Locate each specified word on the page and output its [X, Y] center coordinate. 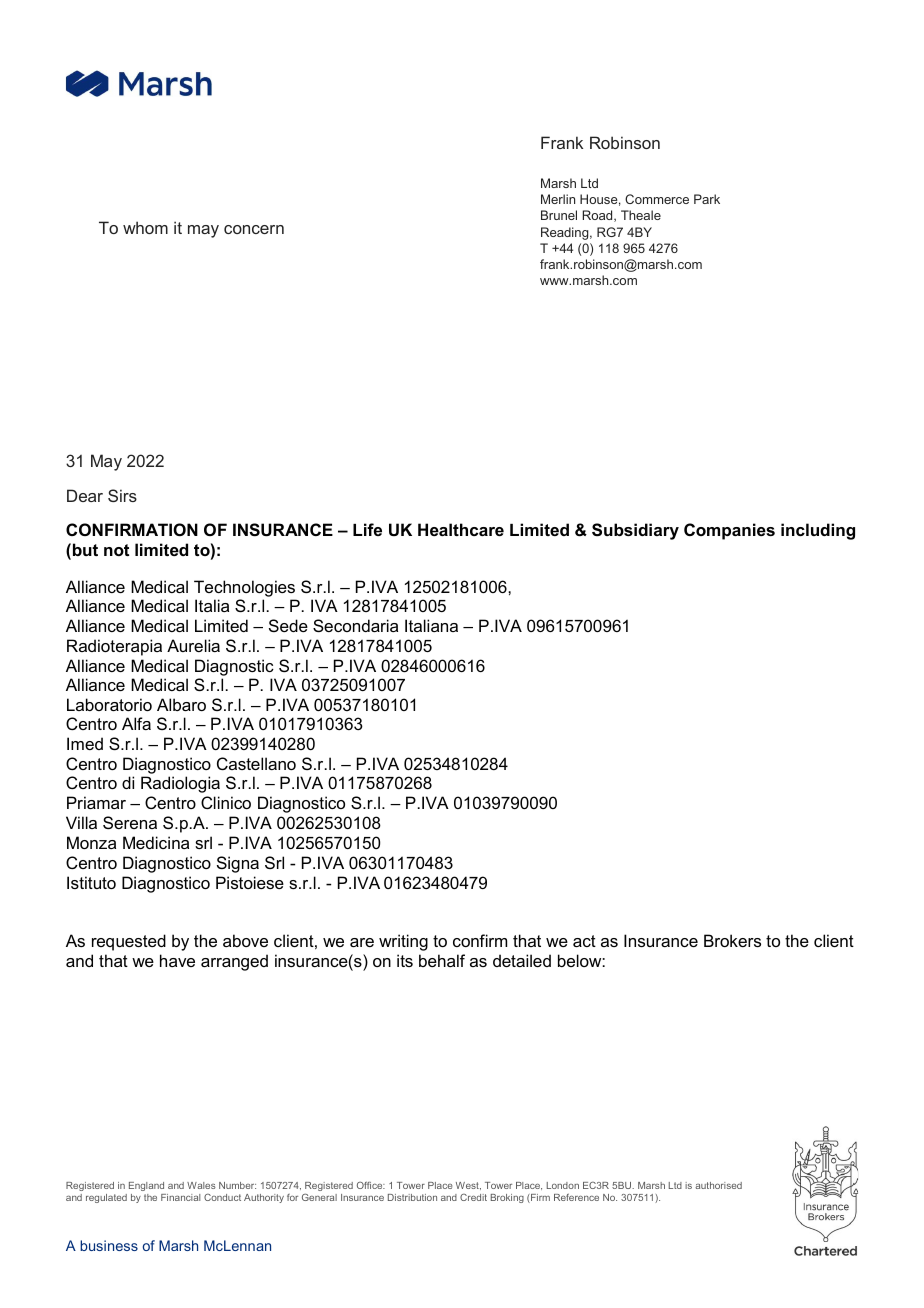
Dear [85, 495]
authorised [718, 1185]
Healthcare [461, 529]
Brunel [559, 215]
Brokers [732, 940]
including [818, 531]
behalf [442, 960]
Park [707, 199]
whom [145, 227]
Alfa [136, 723]
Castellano [256, 763]
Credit [473, 1197]
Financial [180, 1197]
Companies [729, 531]
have [177, 960]
